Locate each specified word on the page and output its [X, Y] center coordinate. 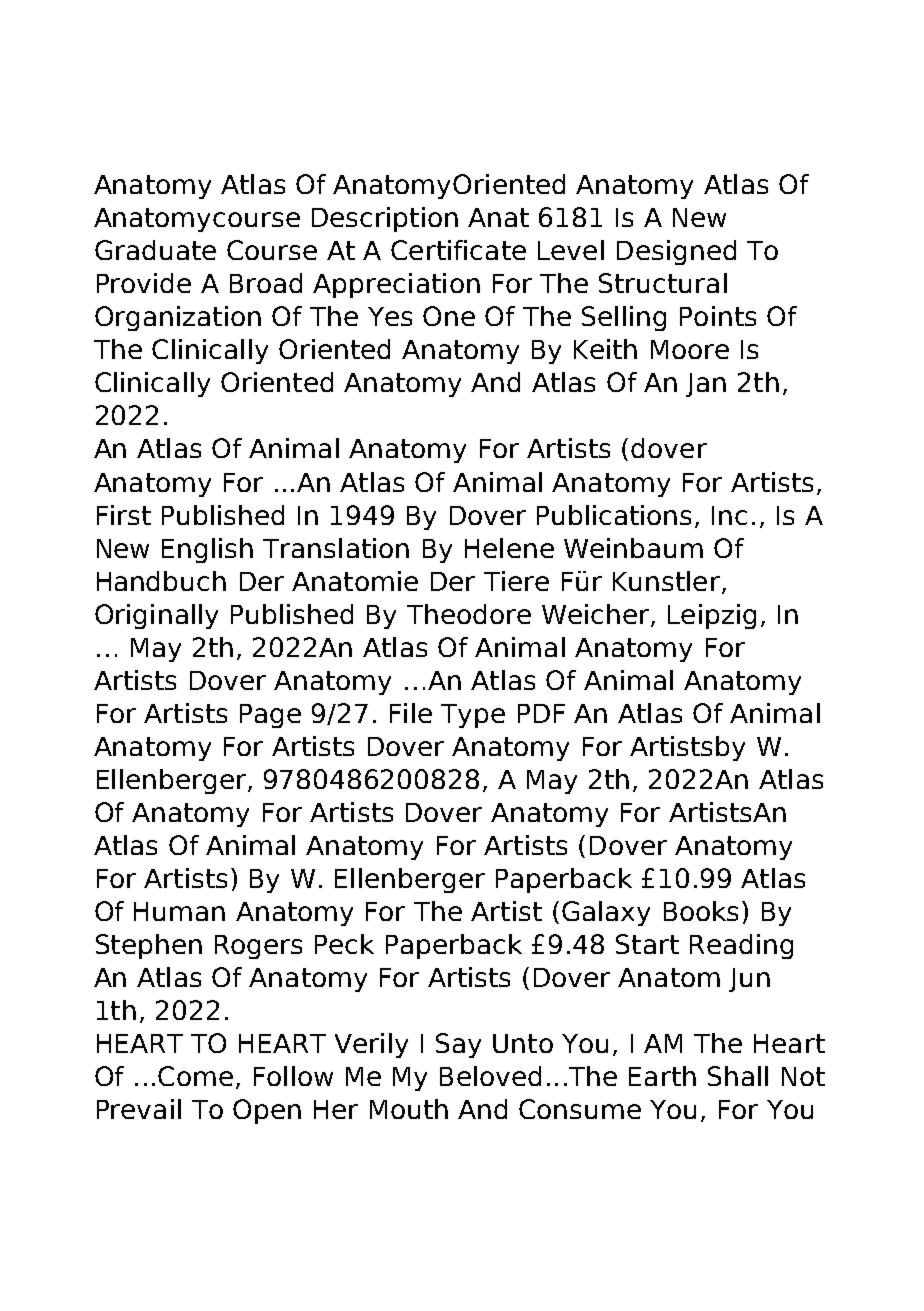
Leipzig [712, 616]
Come [195, 1076]
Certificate [458, 250]
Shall [738, 1076]
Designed [676, 252]
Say [458, 1045]
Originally [156, 616]
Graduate [155, 250]
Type [473, 716]
